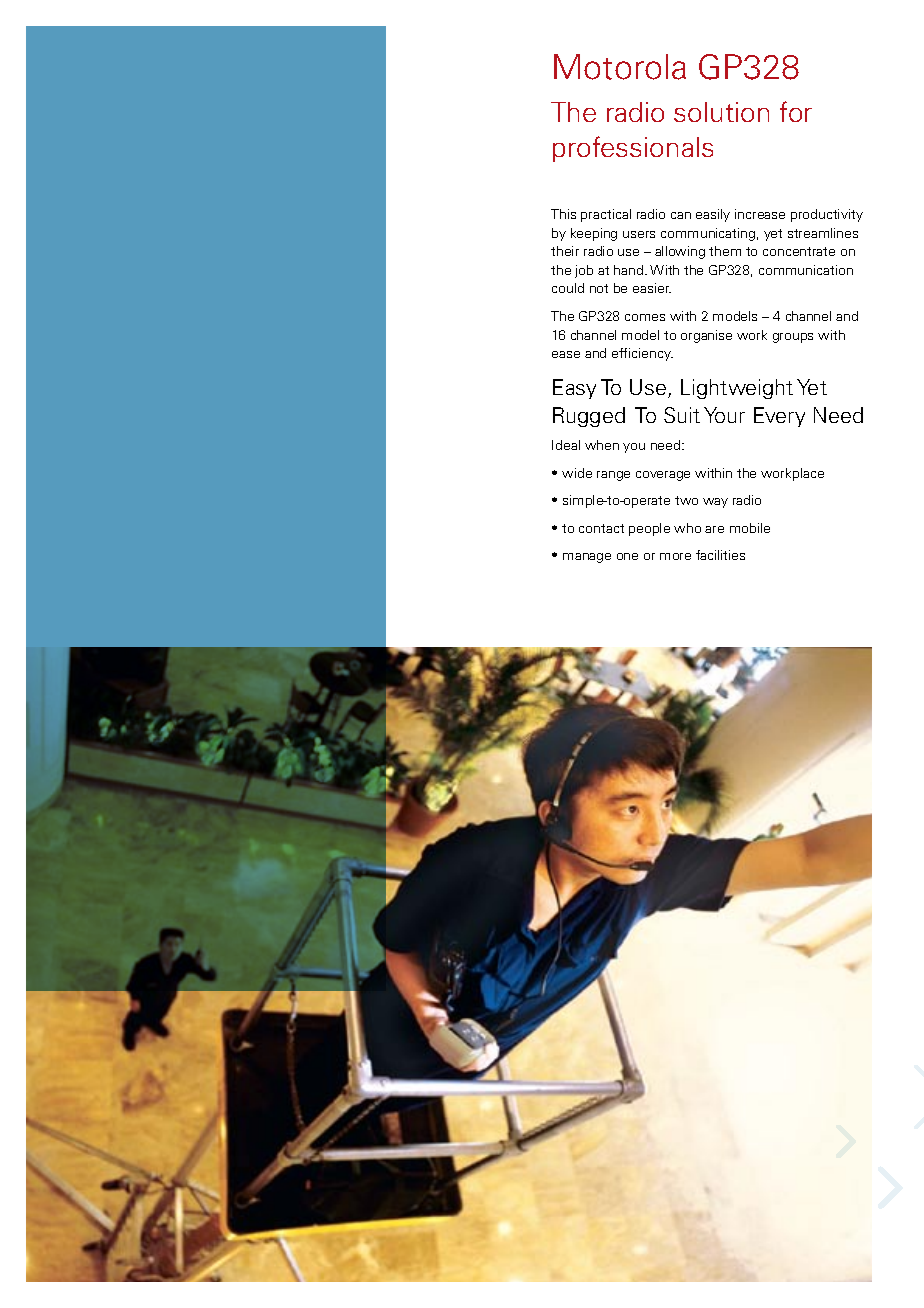  I want to click on keeping, so click(594, 234).
